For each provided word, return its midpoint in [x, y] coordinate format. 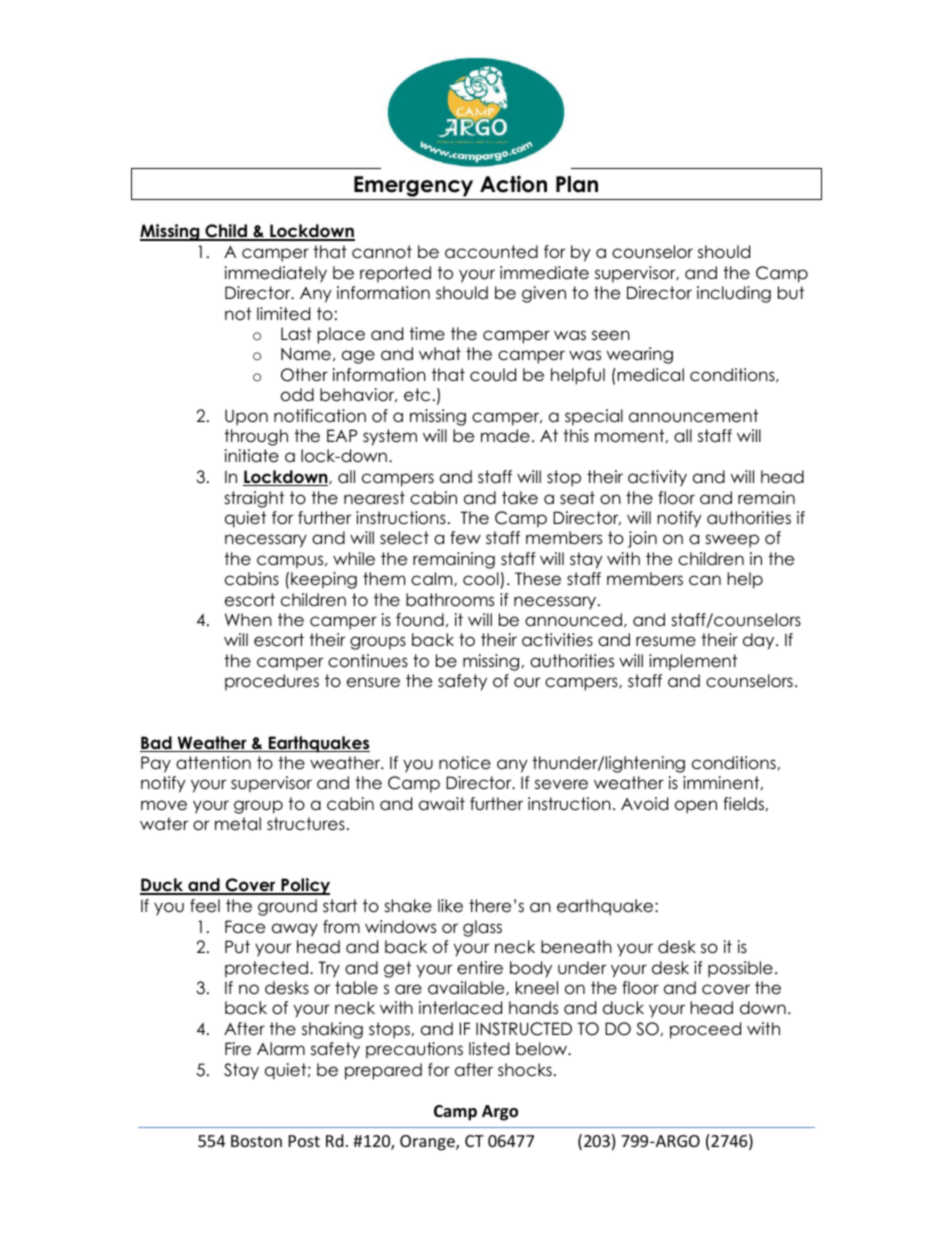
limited [283, 314]
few [465, 538]
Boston [256, 1141]
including [734, 294]
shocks [525, 1070]
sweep [732, 541]
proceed [705, 1030]
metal [238, 824]
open [696, 807]
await [442, 804]
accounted [491, 252]
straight [254, 499]
